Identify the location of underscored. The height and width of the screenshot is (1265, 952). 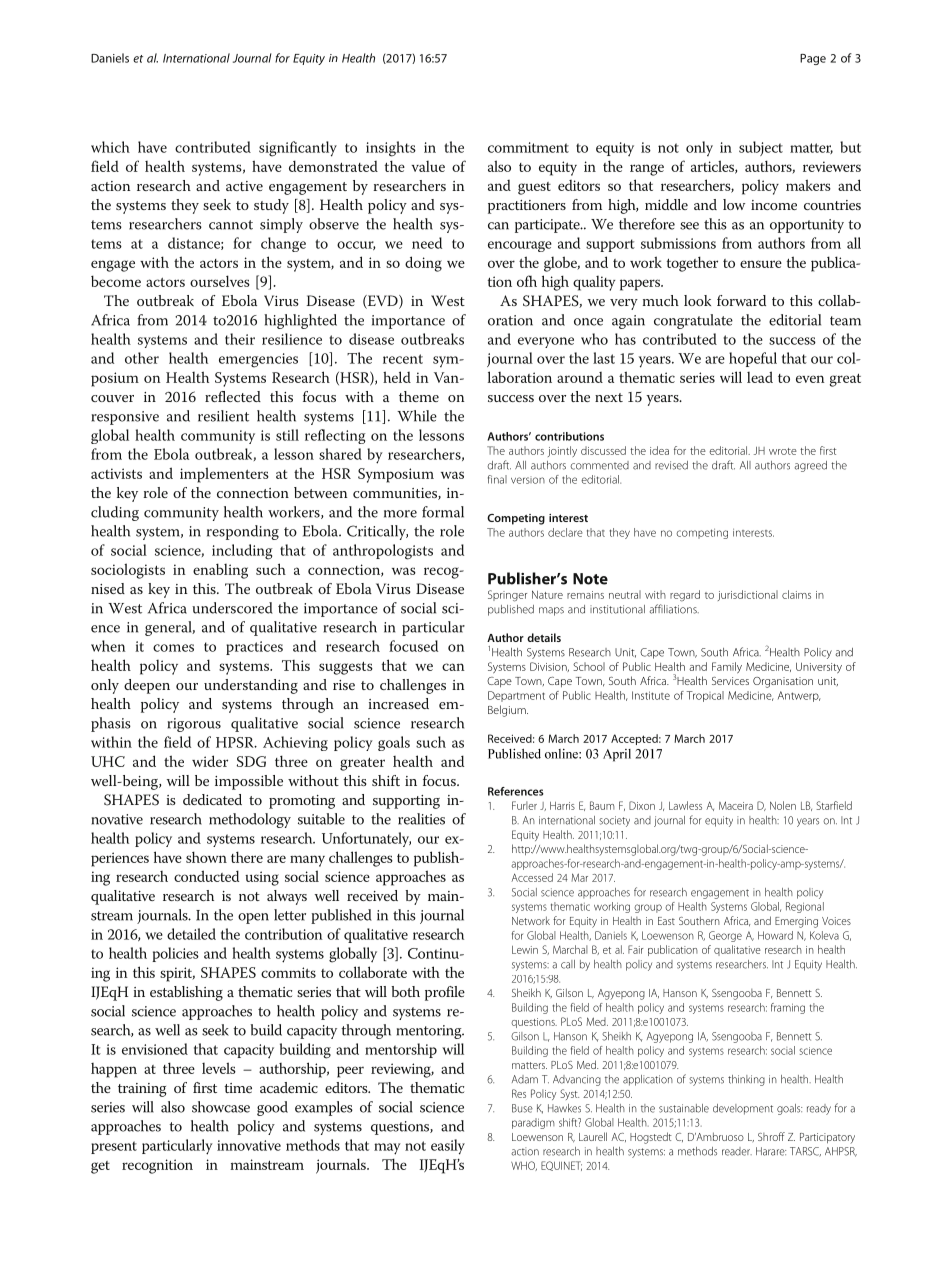
(232, 608).
